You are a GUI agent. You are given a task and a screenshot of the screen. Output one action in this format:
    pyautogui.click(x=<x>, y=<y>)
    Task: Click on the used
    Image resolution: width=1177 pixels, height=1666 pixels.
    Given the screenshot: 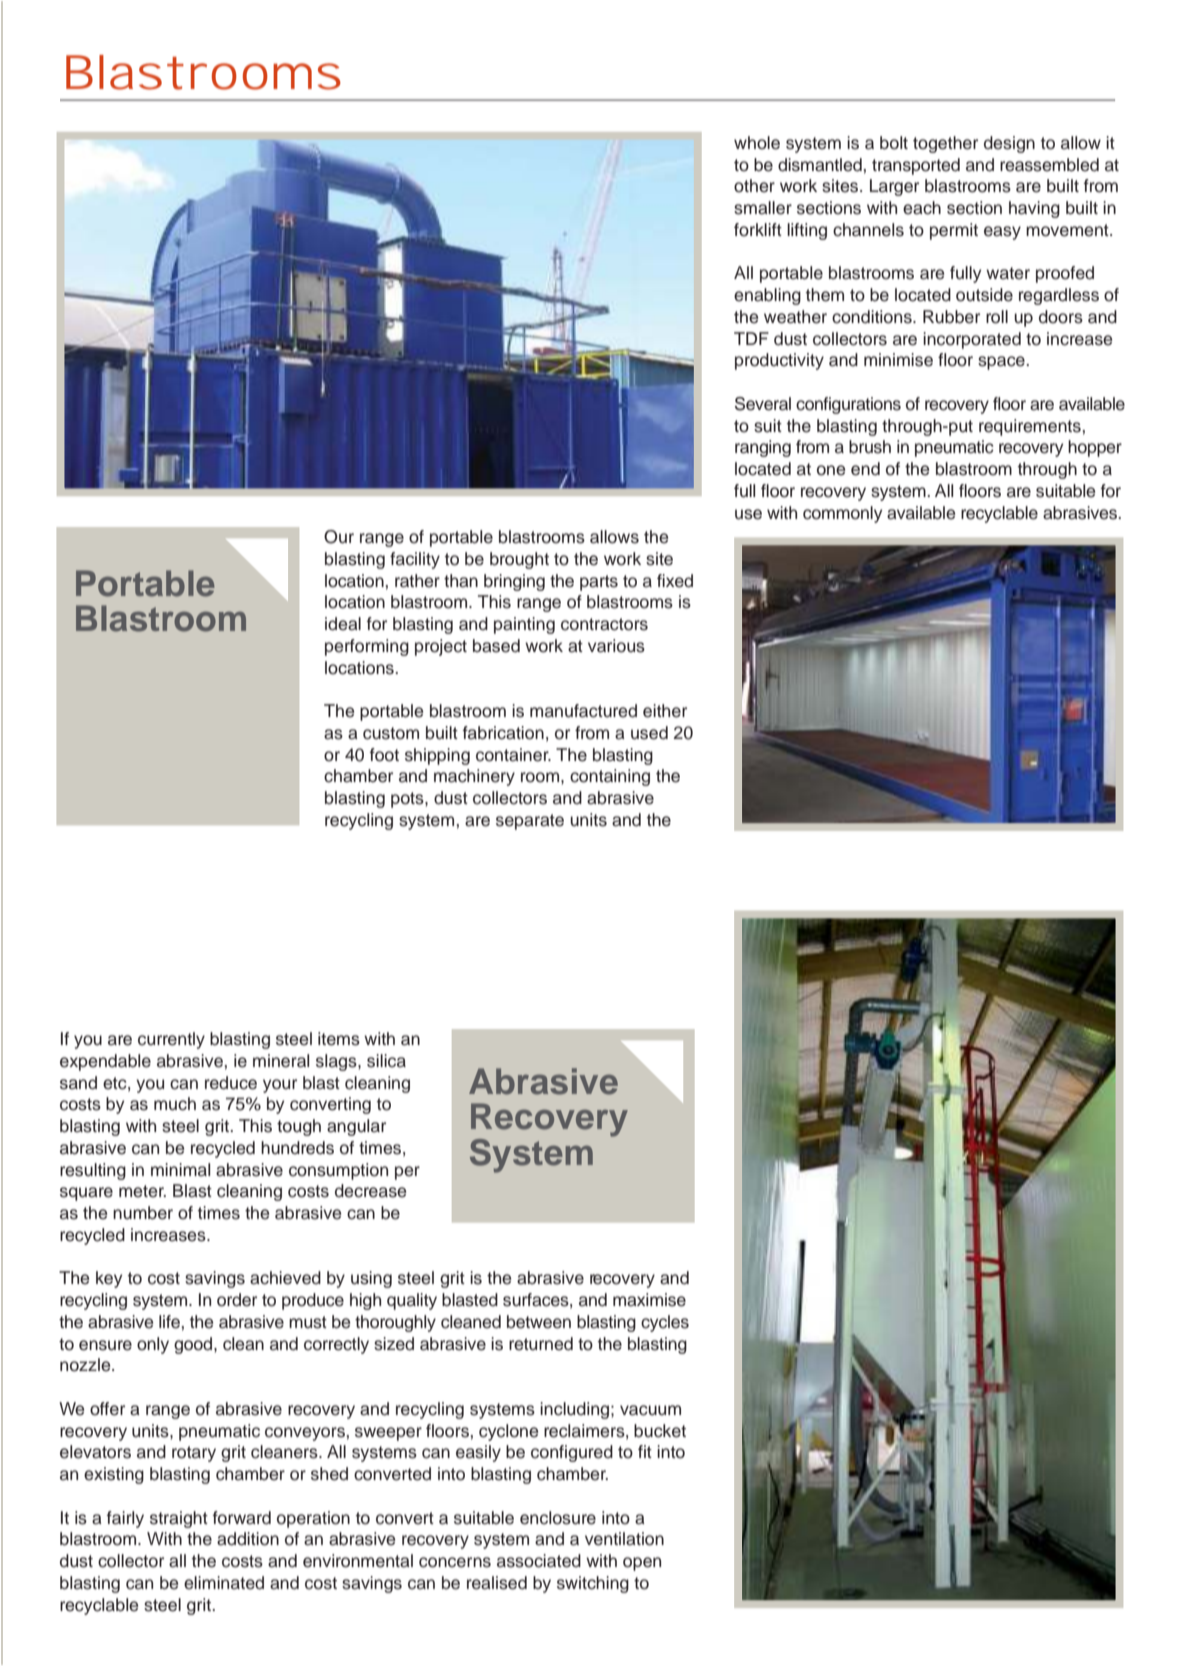 What is the action you would take?
    pyautogui.click(x=649, y=733)
